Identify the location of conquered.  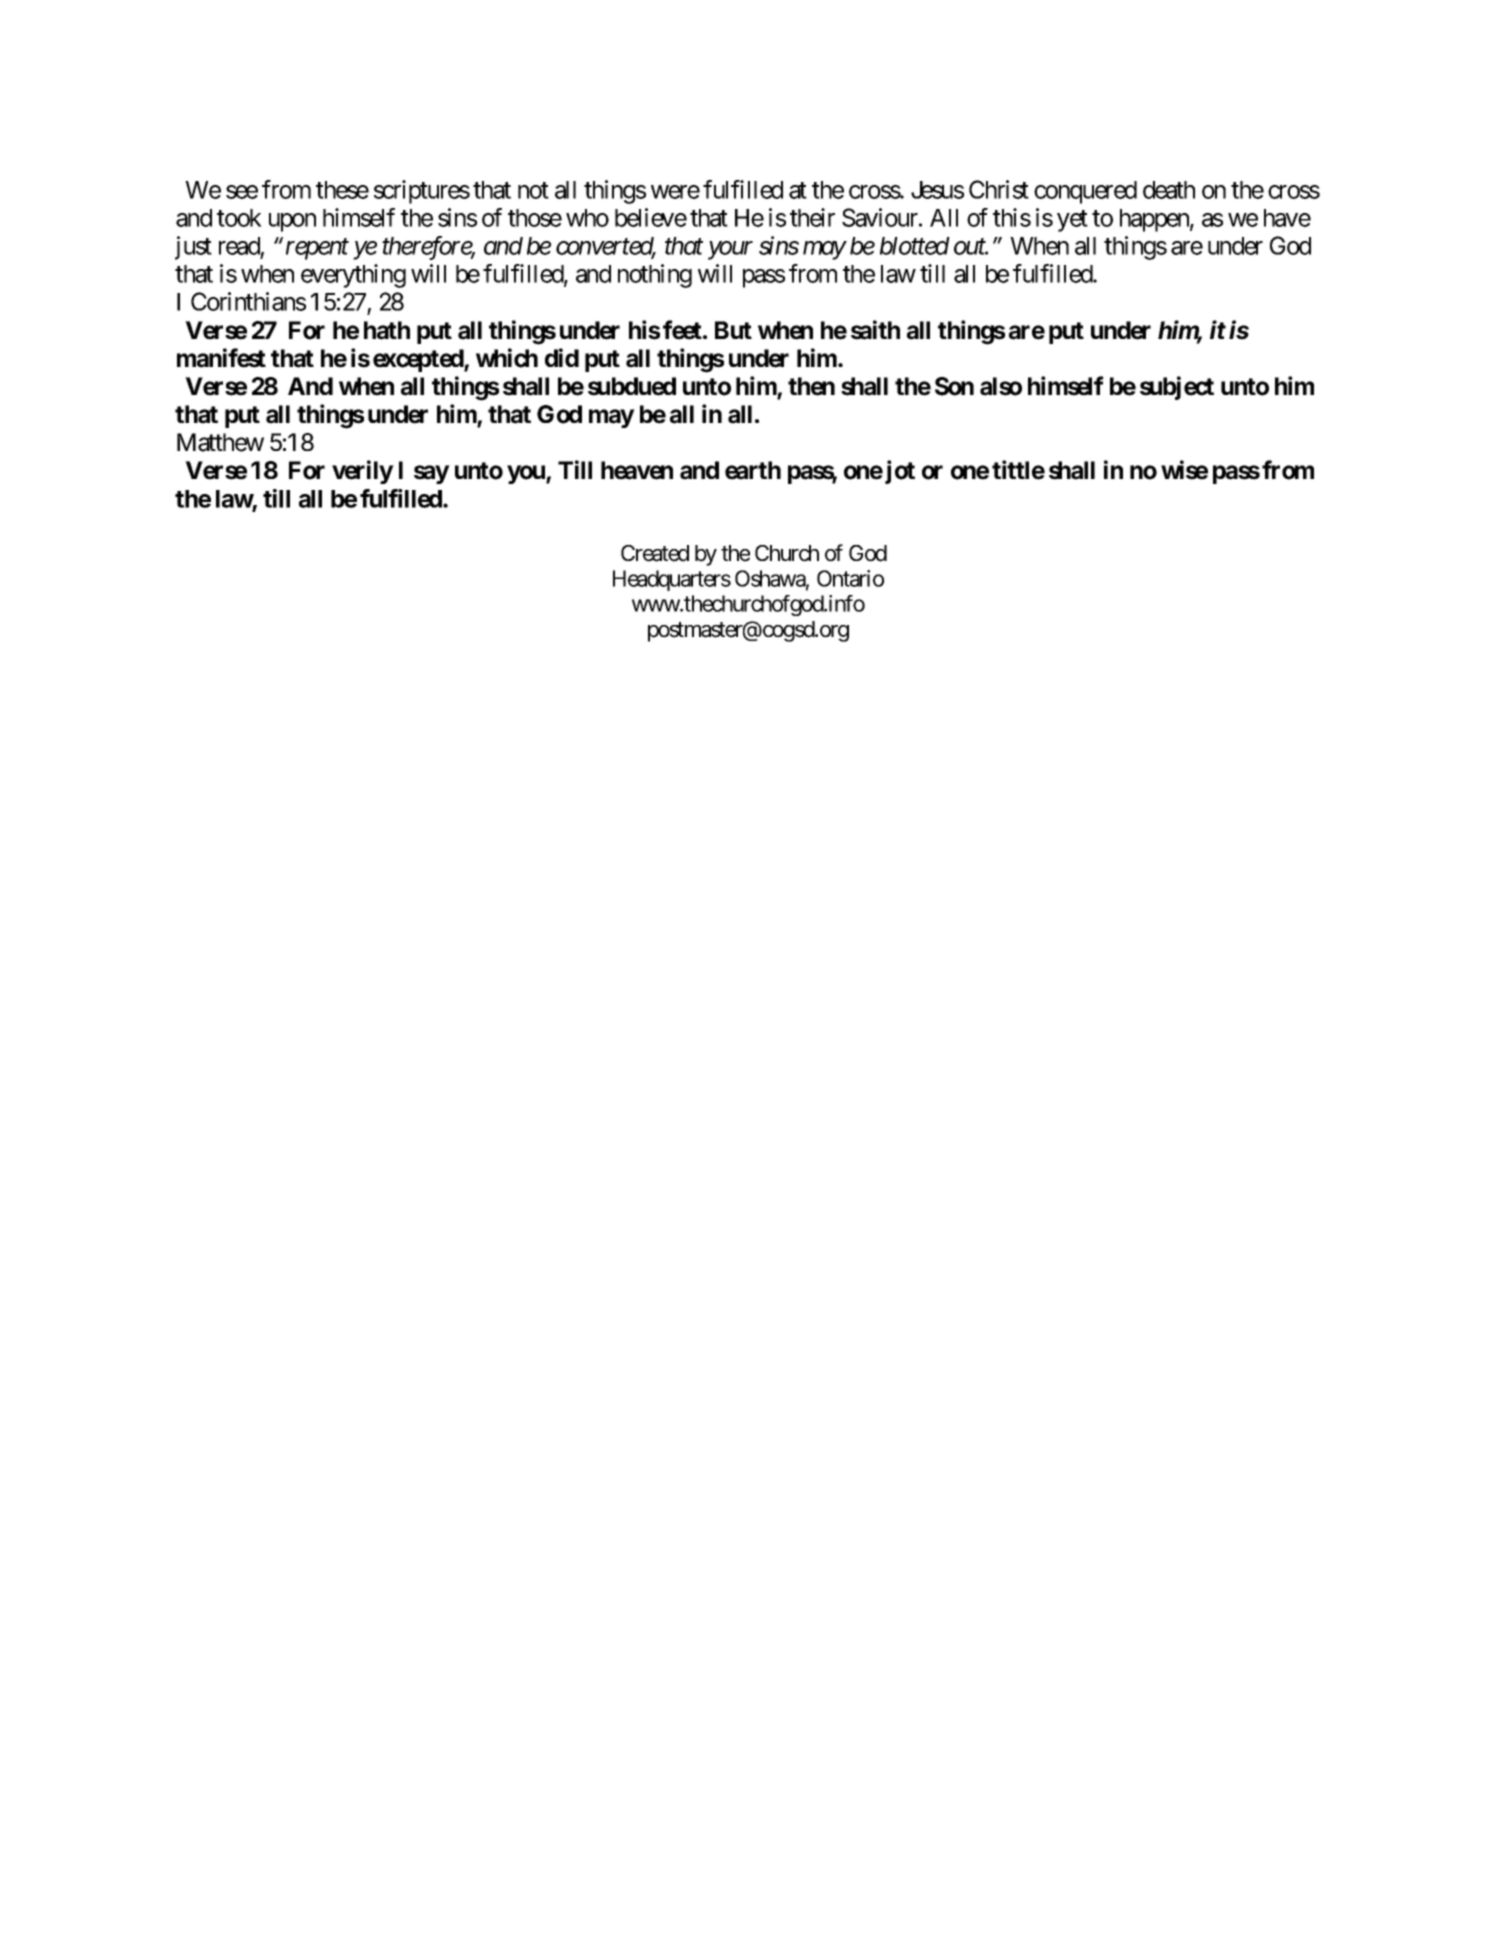
(1085, 192).
